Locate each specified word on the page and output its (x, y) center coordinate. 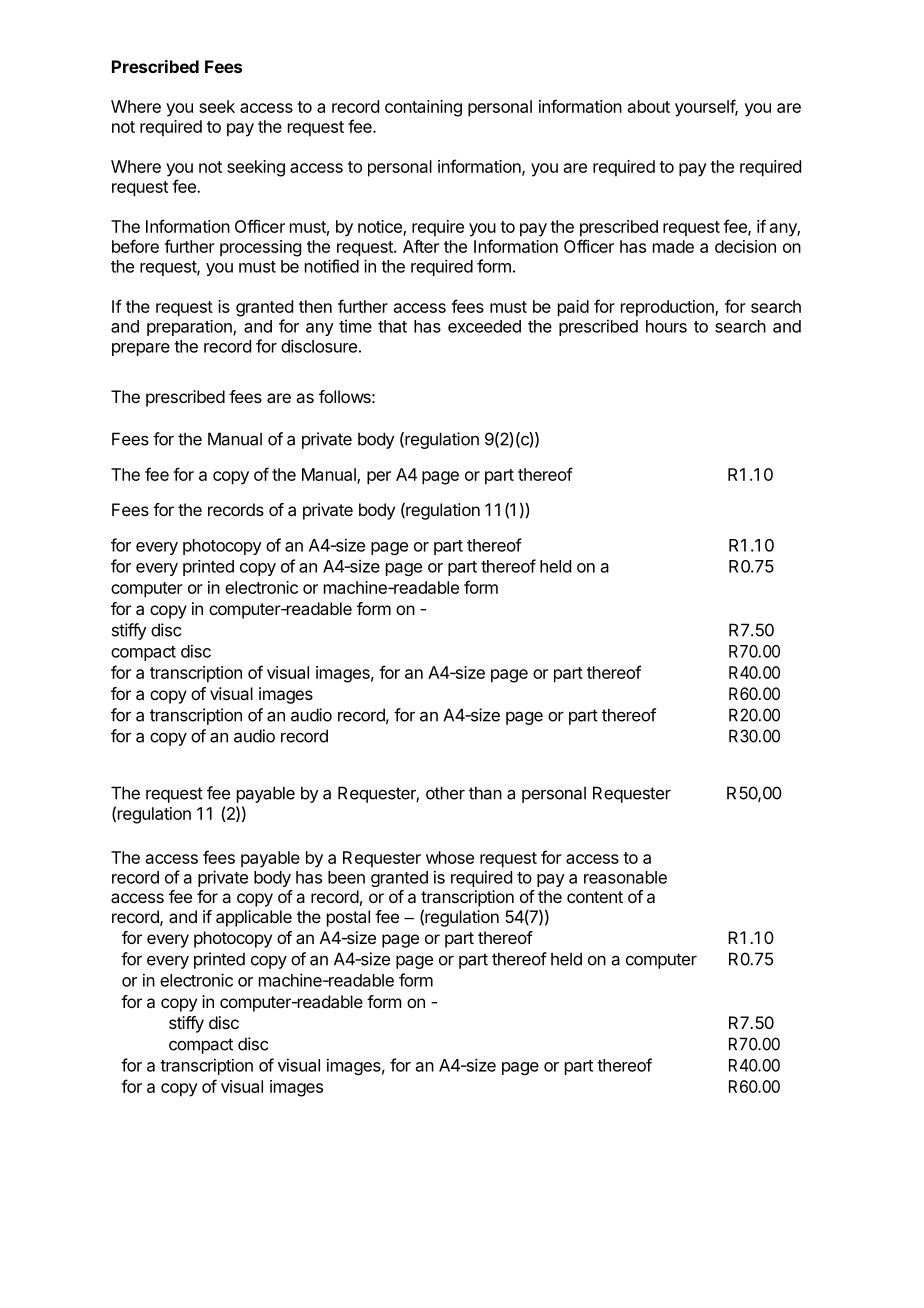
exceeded (484, 326)
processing (260, 248)
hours (666, 326)
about (649, 106)
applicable (254, 918)
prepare (141, 349)
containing (423, 108)
